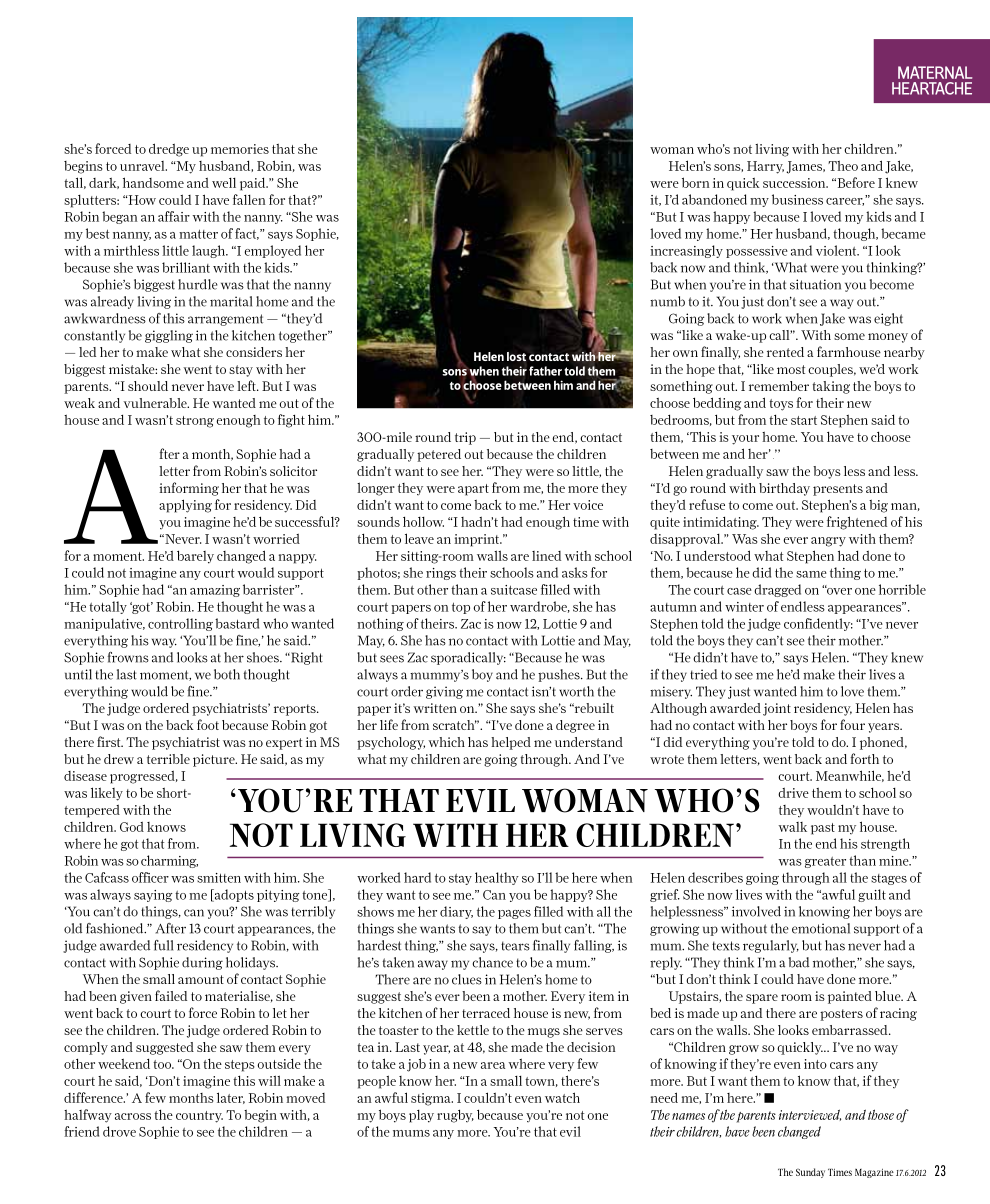  What do you see at coordinates (199, 1117) in the document?
I see `country` at bounding box center [199, 1117].
